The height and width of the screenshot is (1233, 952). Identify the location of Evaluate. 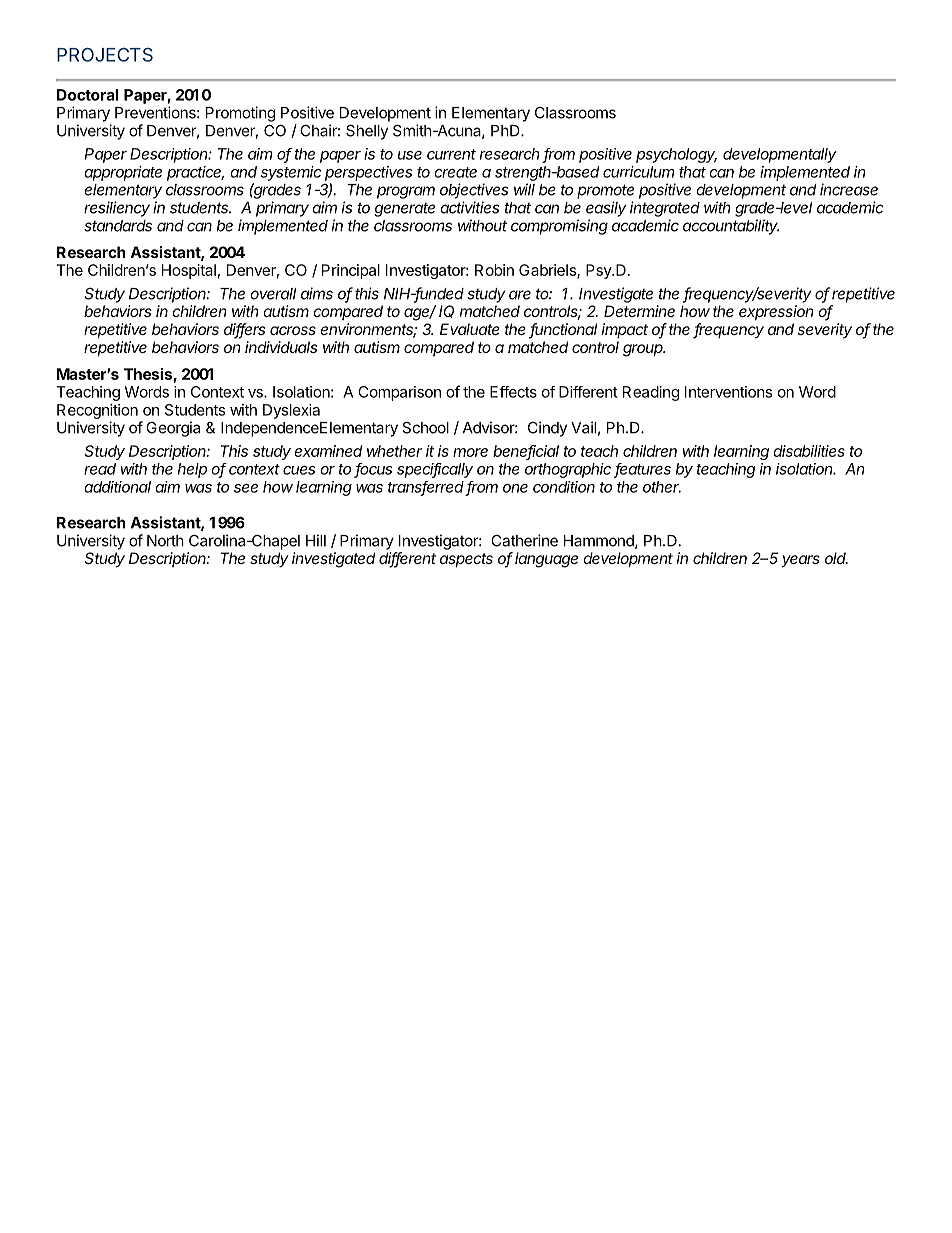
(470, 329).
